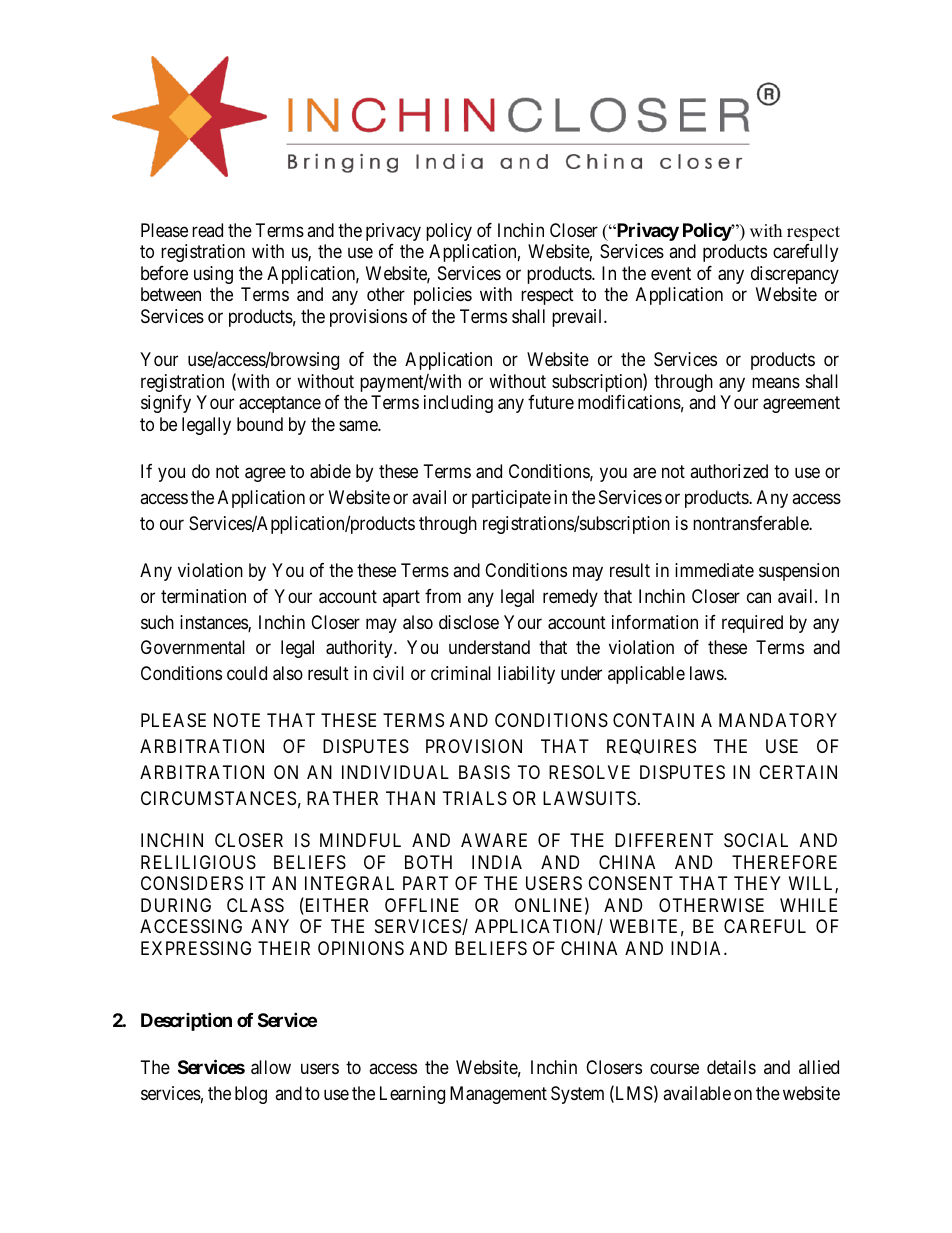  I want to click on could, so click(247, 673).
